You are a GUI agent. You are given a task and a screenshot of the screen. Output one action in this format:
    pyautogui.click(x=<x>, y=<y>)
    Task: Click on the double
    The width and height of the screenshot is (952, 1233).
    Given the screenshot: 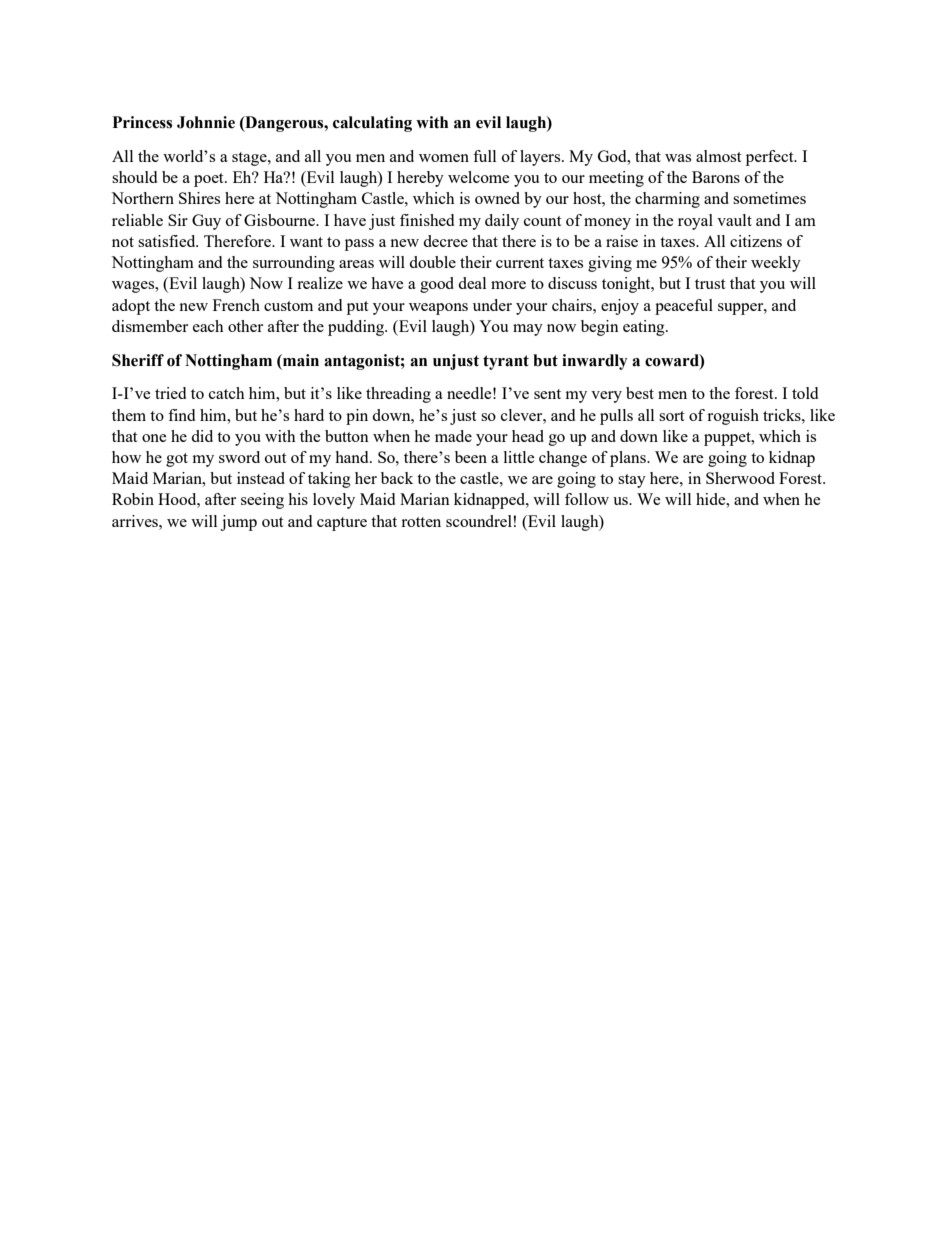 What is the action you would take?
    pyautogui.click(x=432, y=262)
